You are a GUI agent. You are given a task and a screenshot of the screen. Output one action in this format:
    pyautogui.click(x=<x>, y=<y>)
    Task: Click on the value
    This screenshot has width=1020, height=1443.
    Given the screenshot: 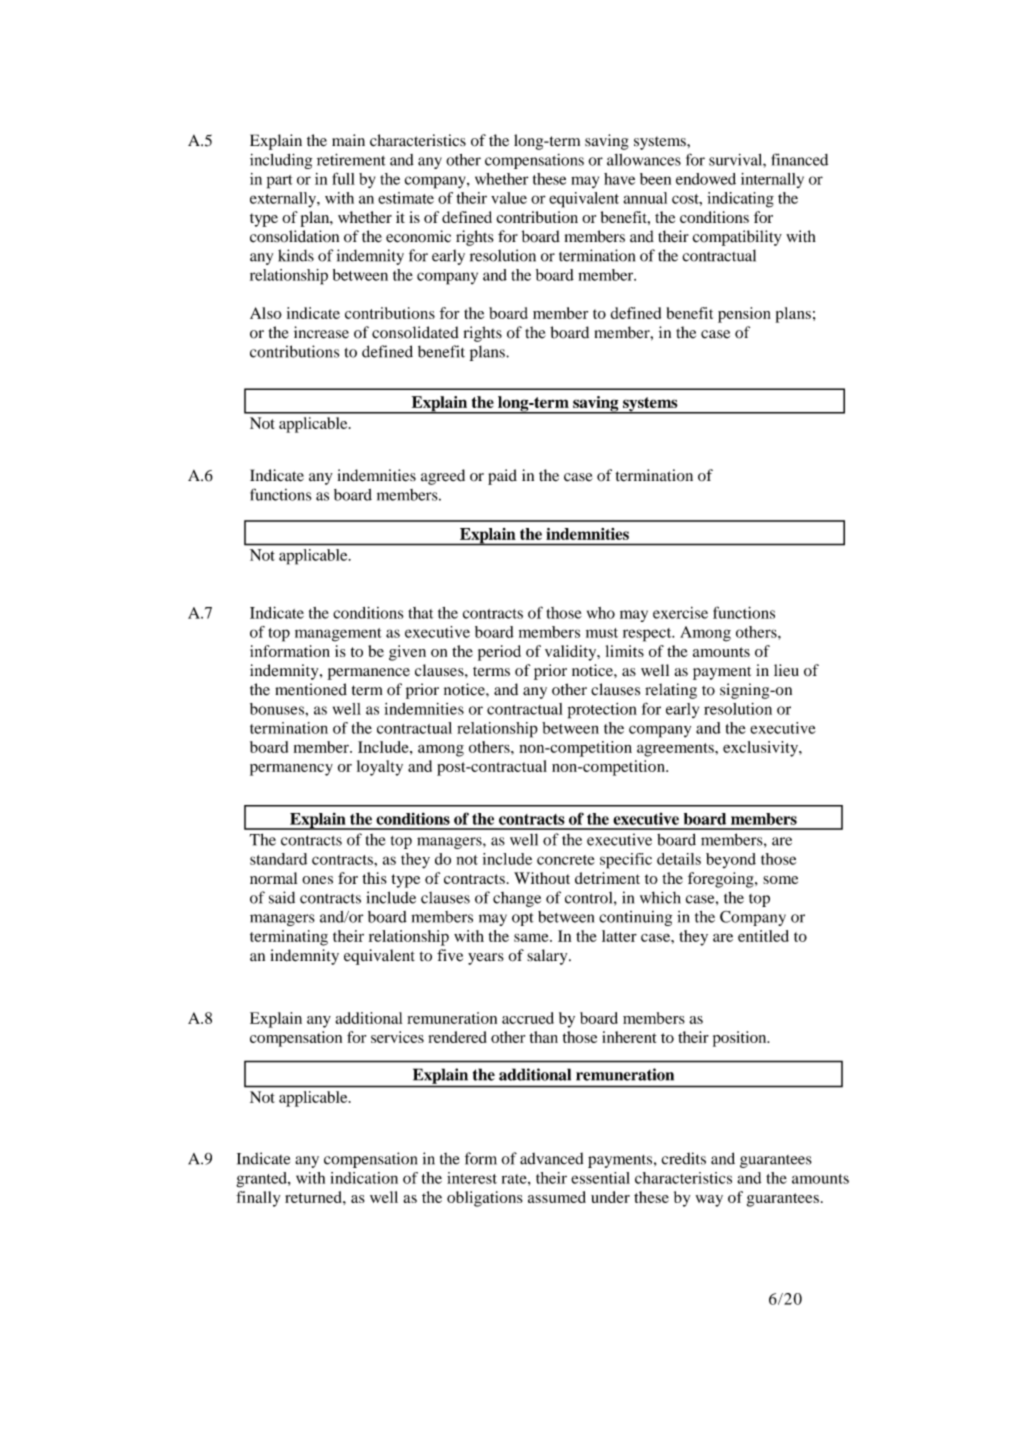 What is the action you would take?
    pyautogui.click(x=509, y=198)
